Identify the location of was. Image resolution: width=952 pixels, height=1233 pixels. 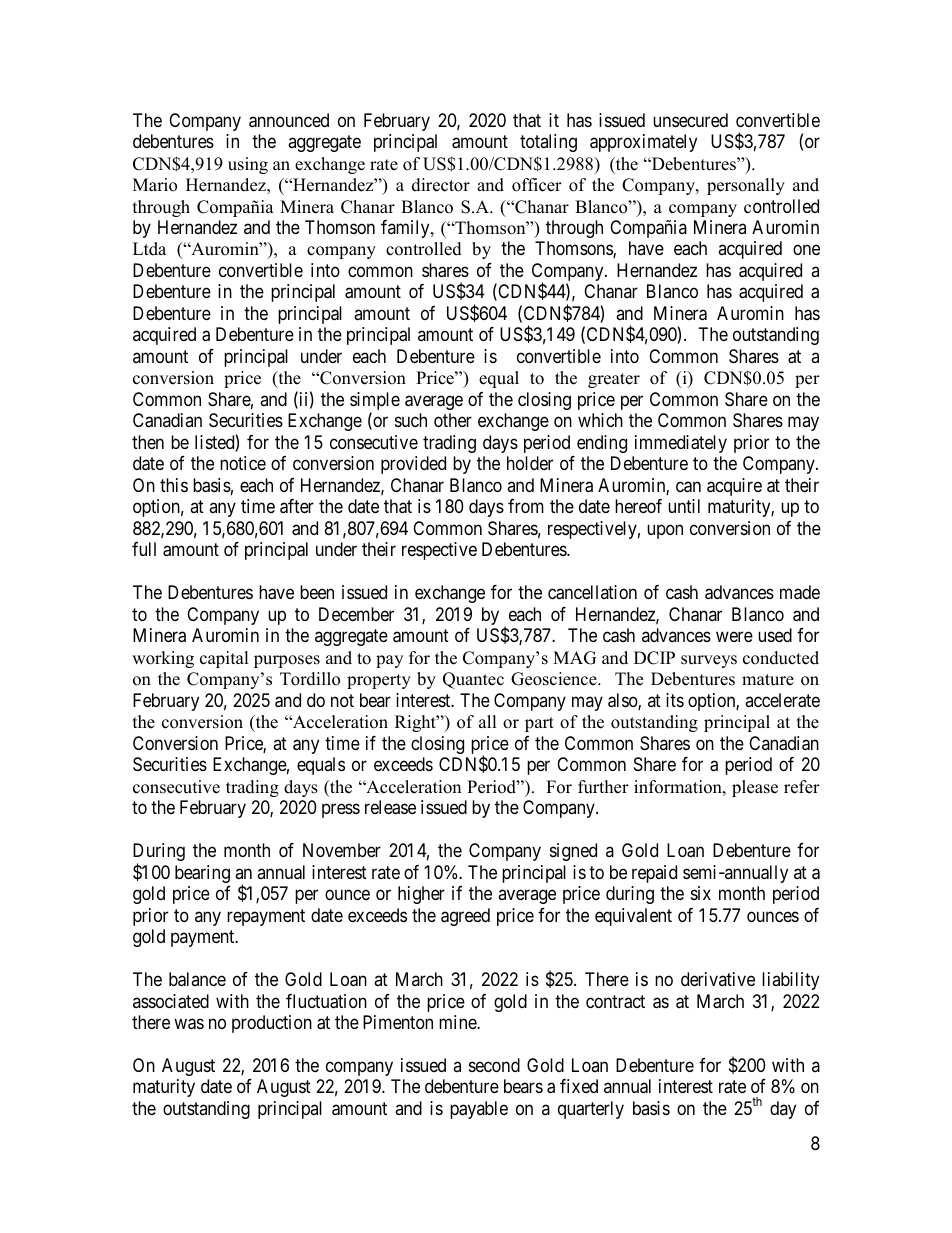
(189, 1024).
